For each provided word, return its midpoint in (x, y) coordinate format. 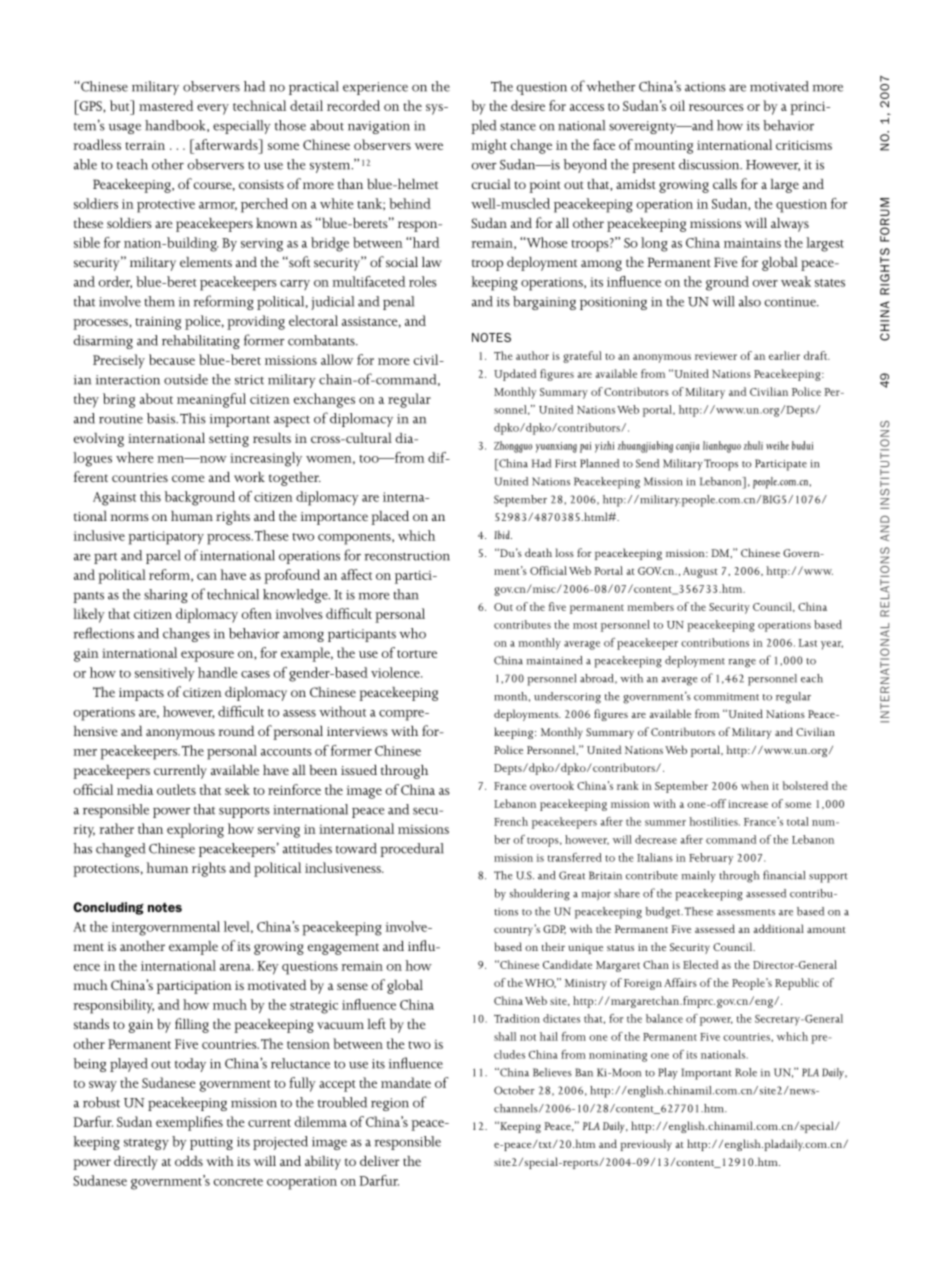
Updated (515, 375)
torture (417, 654)
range (742, 663)
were (429, 146)
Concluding (108, 908)
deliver (380, 1161)
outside (186, 379)
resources (716, 107)
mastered (166, 105)
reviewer (716, 356)
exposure (207, 656)
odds (189, 1161)
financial (784, 875)
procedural (412, 850)
